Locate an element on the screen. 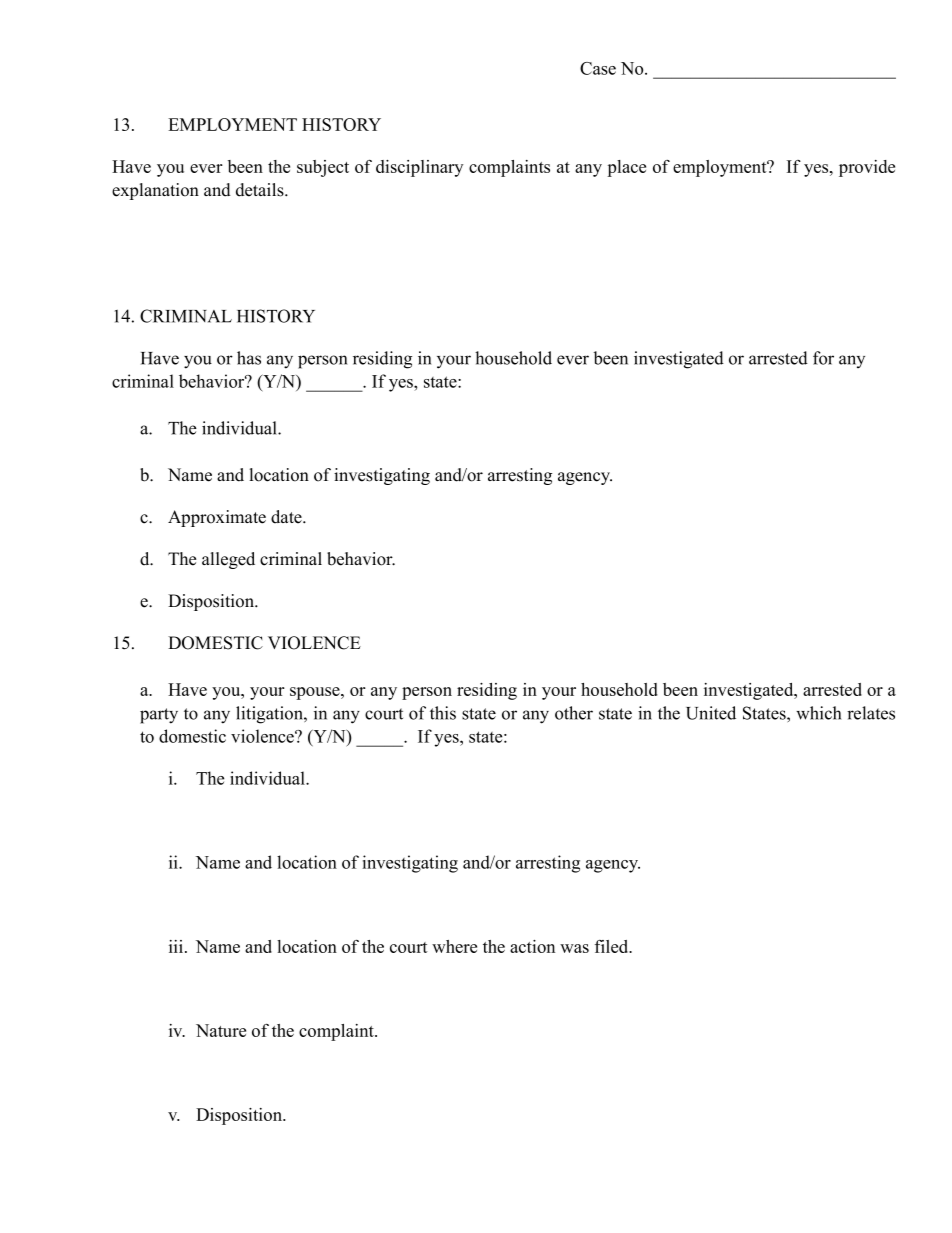  subject is located at coordinates (323, 168).
